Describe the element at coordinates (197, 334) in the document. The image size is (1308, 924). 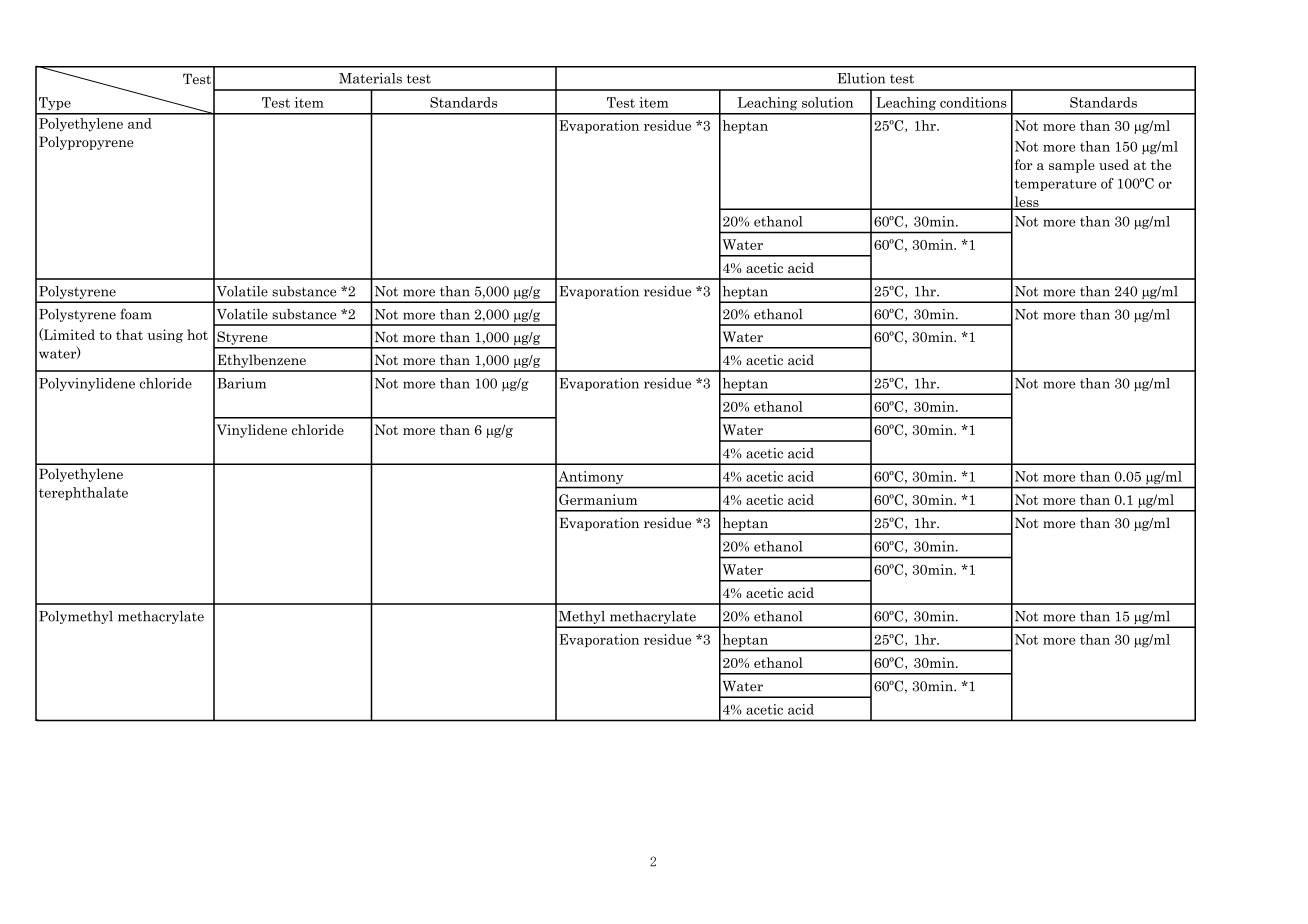
I see `hot` at that location.
